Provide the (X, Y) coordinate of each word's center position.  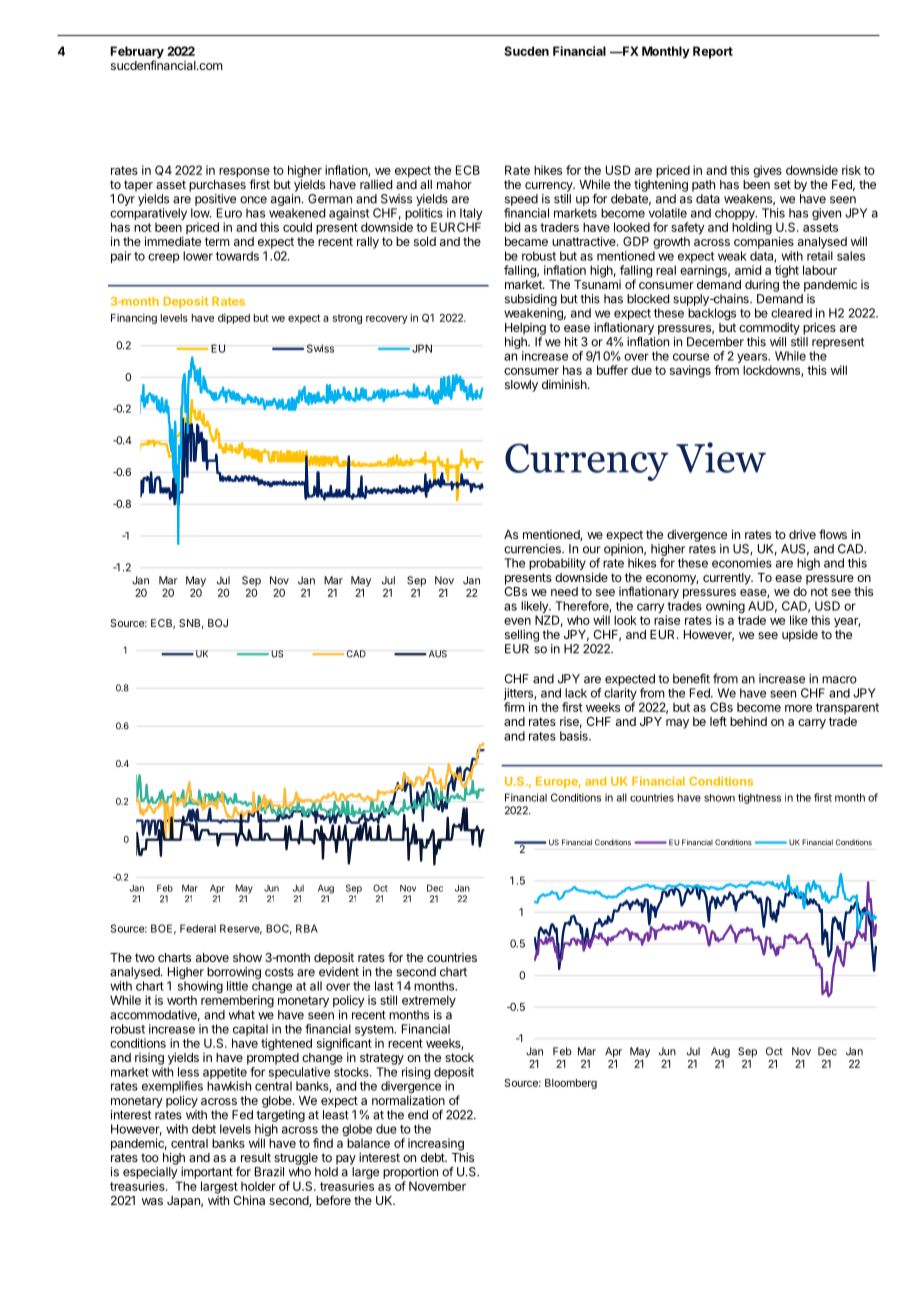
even (517, 621)
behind (748, 721)
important (207, 1173)
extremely (429, 1001)
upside (800, 635)
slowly (521, 386)
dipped (234, 318)
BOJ (218, 623)
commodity (769, 328)
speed (521, 200)
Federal (198, 928)
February (137, 53)
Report (713, 52)
